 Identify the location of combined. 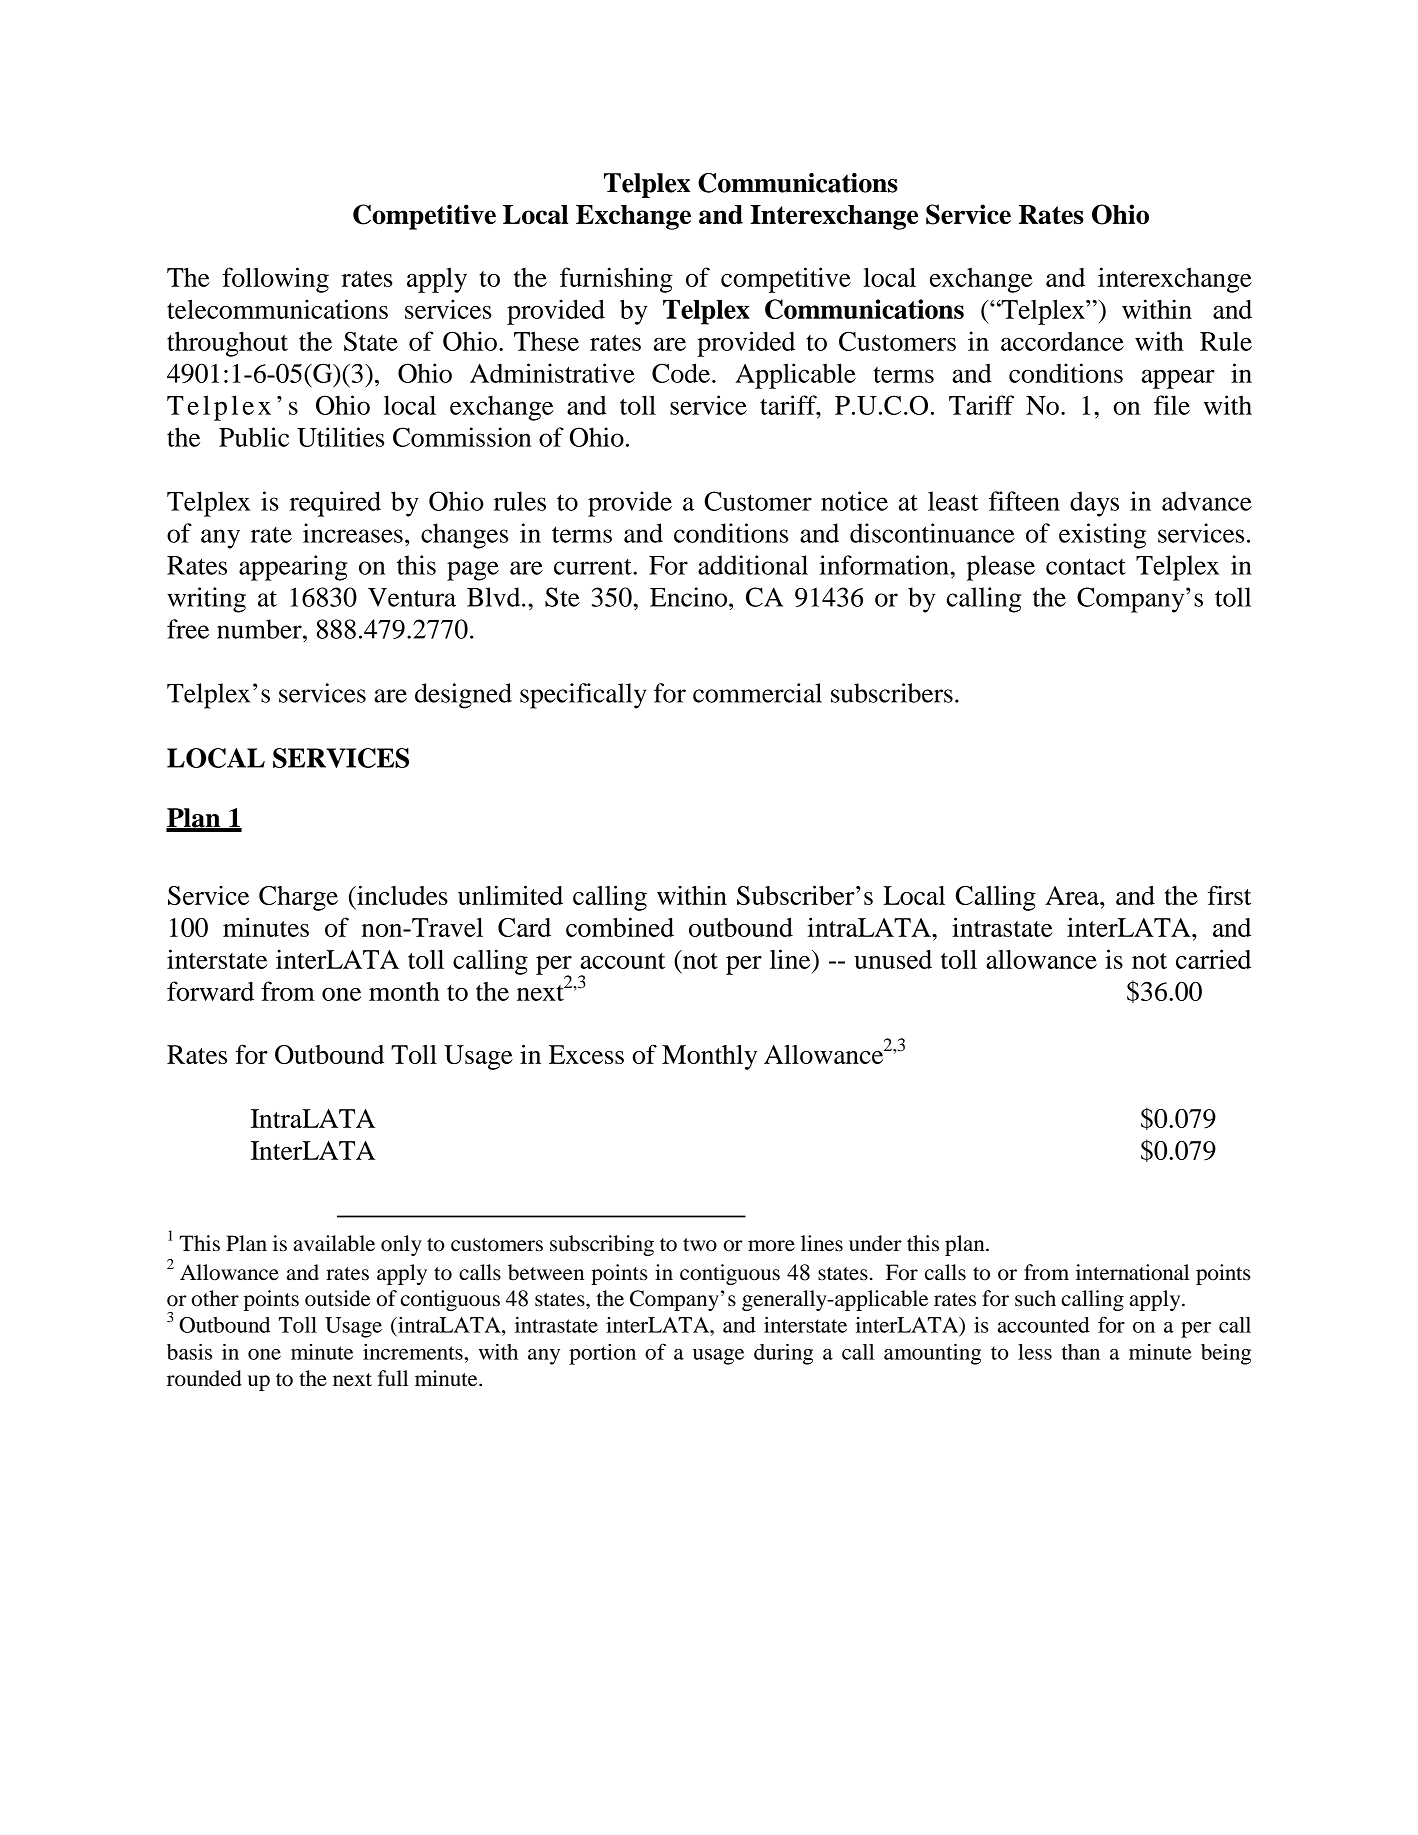
(620, 927).
